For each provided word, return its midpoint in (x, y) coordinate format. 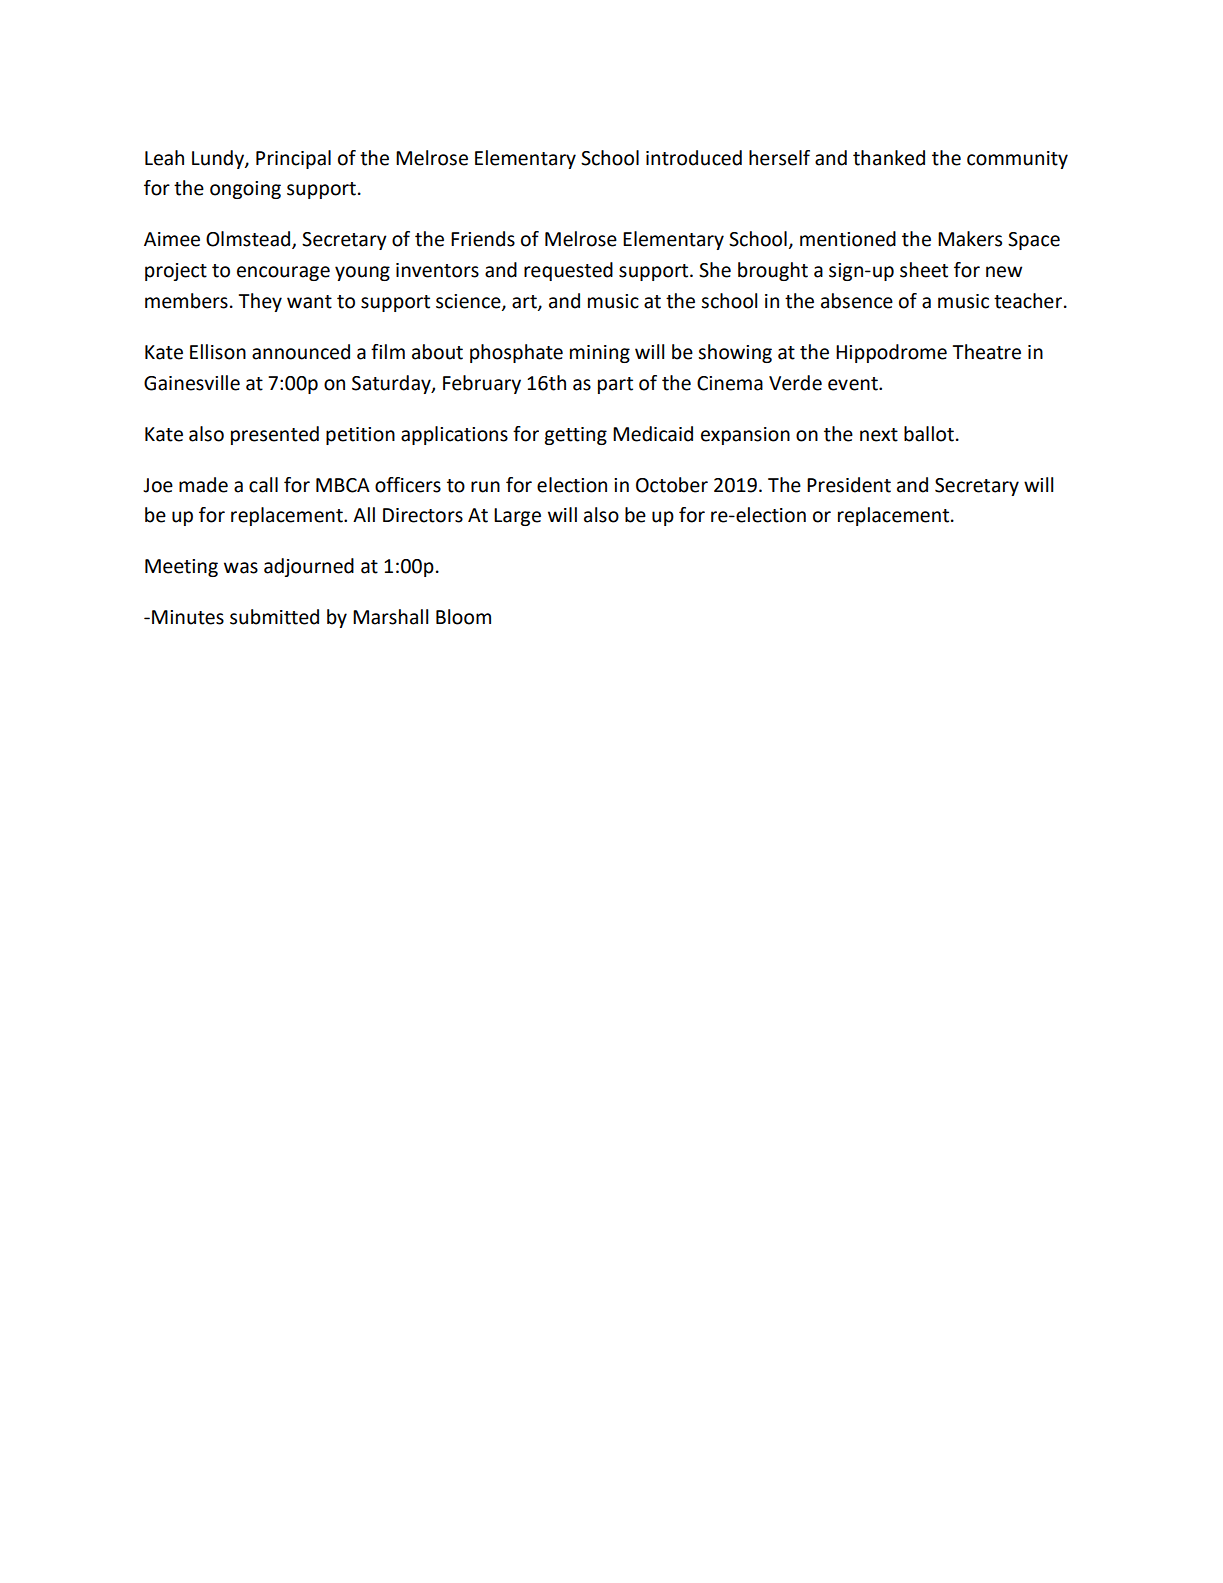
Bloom (463, 617)
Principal (293, 159)
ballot (929, 434)
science (469, 302)
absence (857, 301)
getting (575, 436)
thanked (889, 158)
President (849, 485)
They (260, 302)
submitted (274, 617)
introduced (694, 158)
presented (275, 435)
